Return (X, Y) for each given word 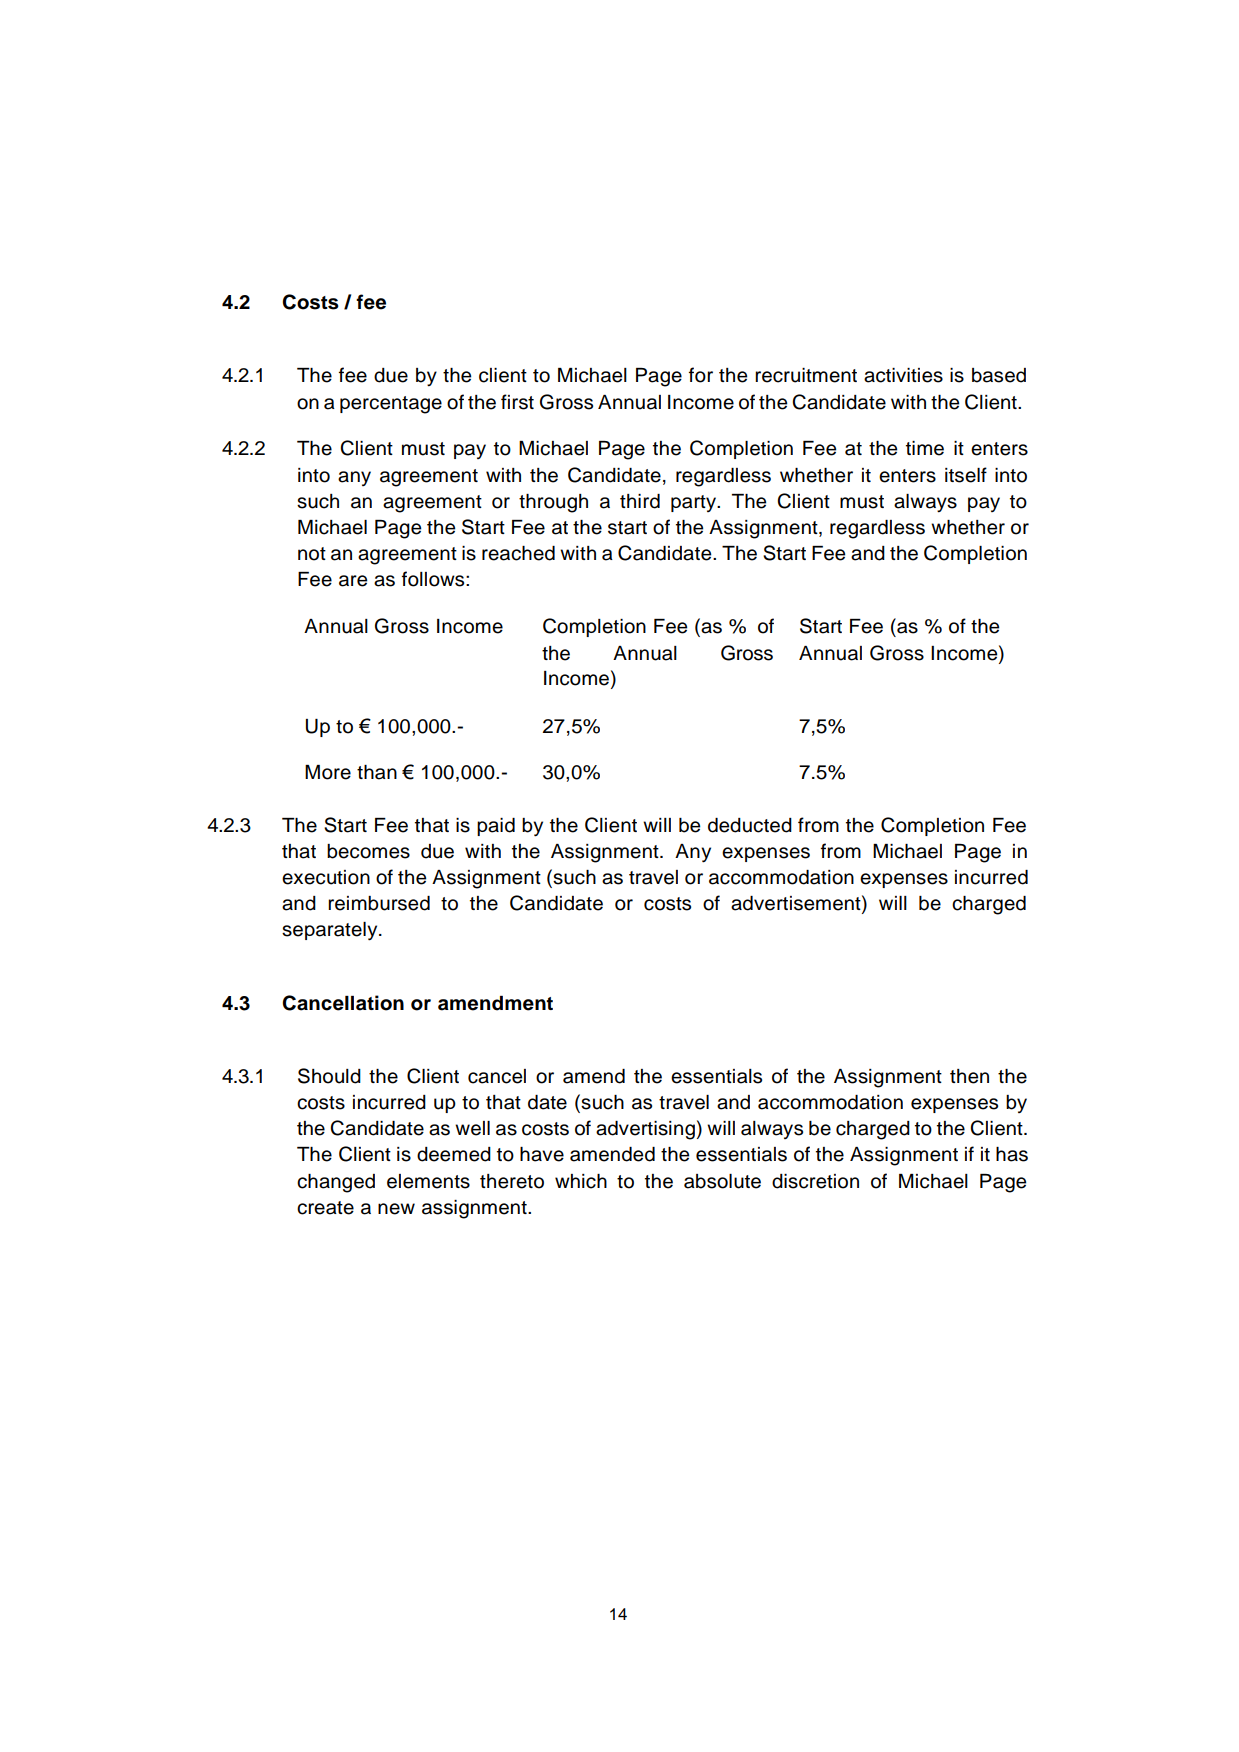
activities (903, 375)
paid (496, 827)
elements (428, 1181)
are (353, 581)
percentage (391, 405)
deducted (750, 825)
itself (966, 475)
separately (331, 931)
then (969, 1076)
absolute (722, 1181)
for (701, 375)
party (694, 503)
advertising (645, 1130)
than (377, 772)
